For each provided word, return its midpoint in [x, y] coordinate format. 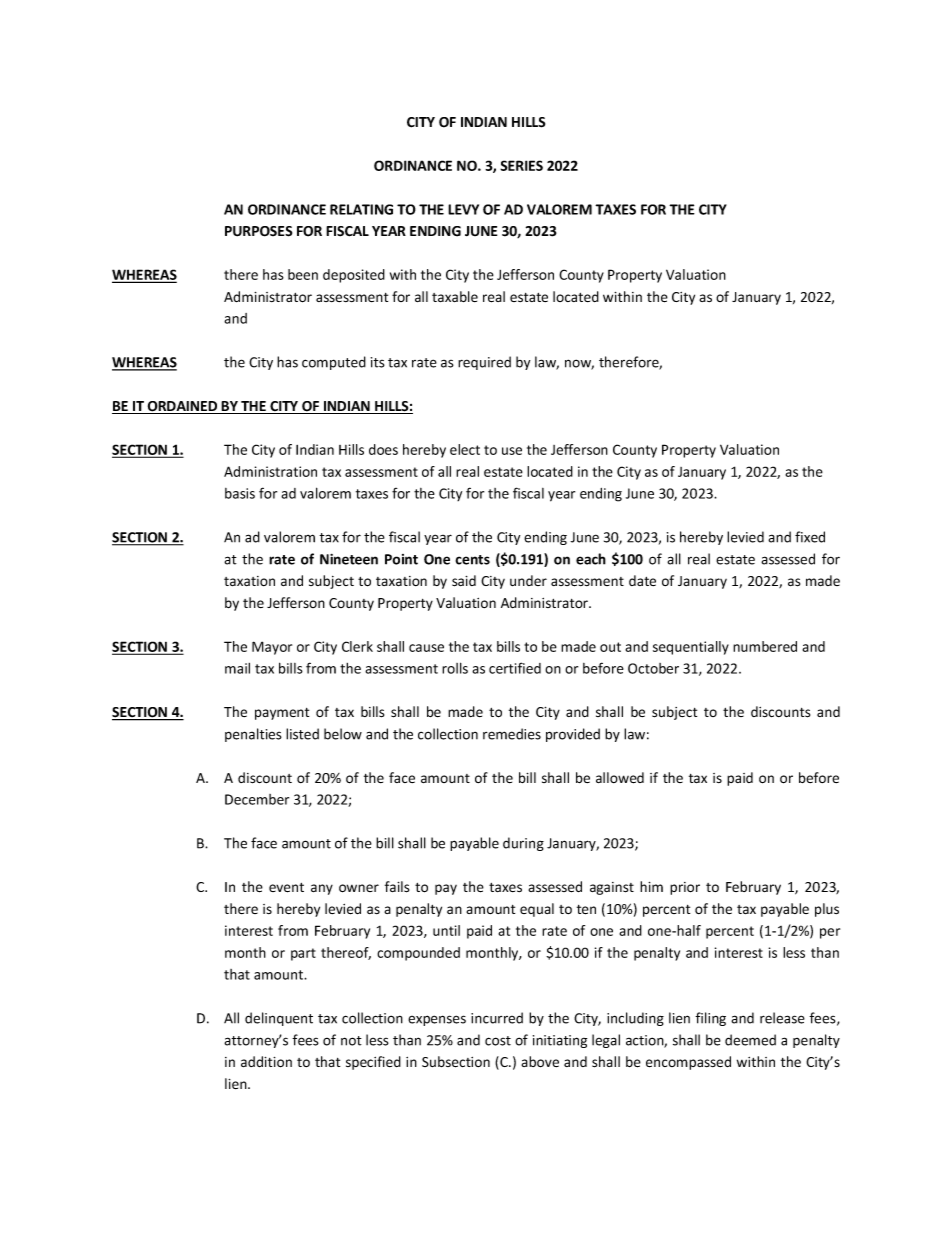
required [484, 363]
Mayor [272, 648]
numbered [765, 646]
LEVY [463, 209]
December [257, 799]
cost [498, 1041]
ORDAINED [183, 407]
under [528, 580]
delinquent [279, 1019]
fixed [810, 537]
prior [685, 888]
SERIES [521, 165]
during [523, 844]
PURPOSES [258, 231]
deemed [750, 1040]
